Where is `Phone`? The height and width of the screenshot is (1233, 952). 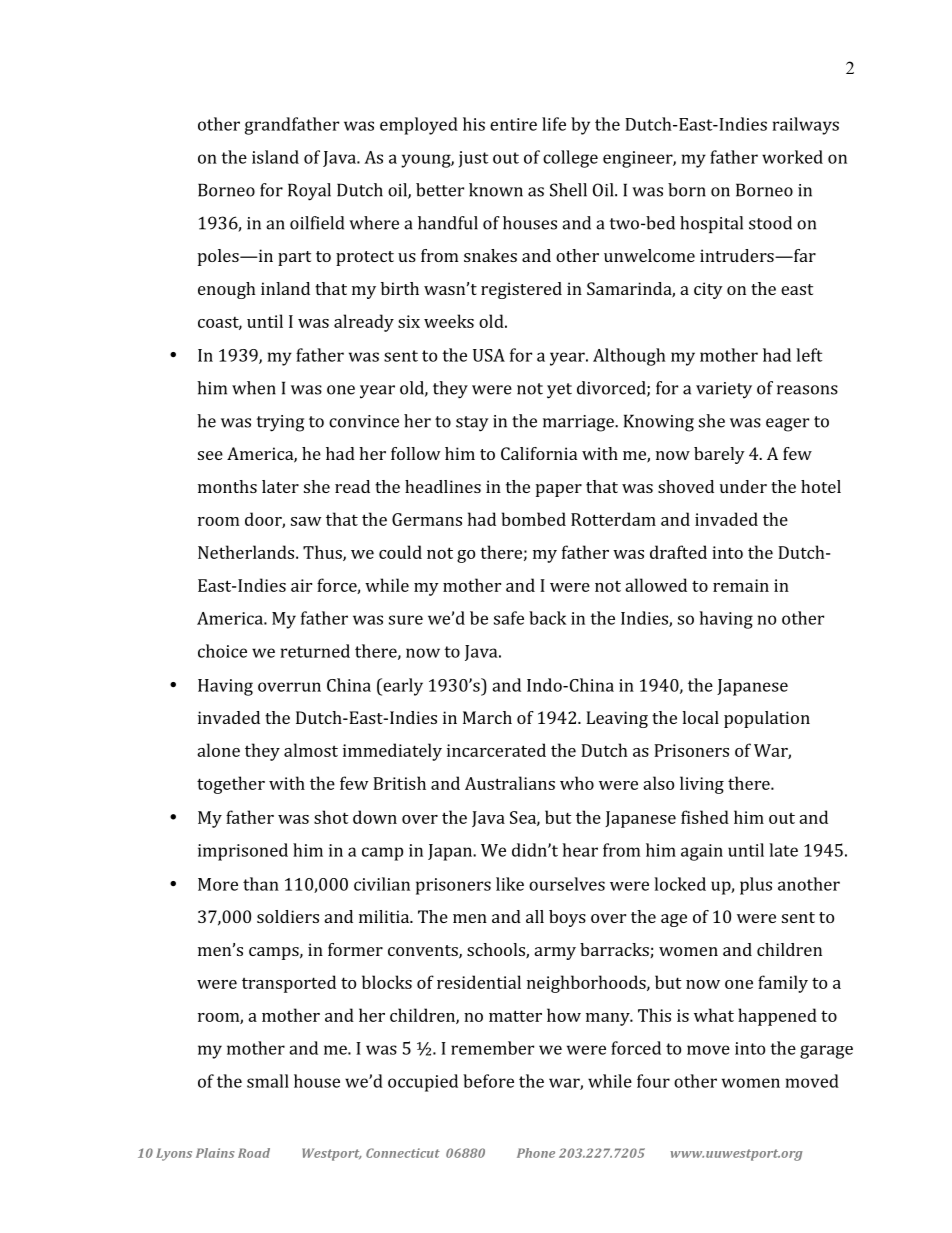
Phone is located at coordinates (536, 1153).
